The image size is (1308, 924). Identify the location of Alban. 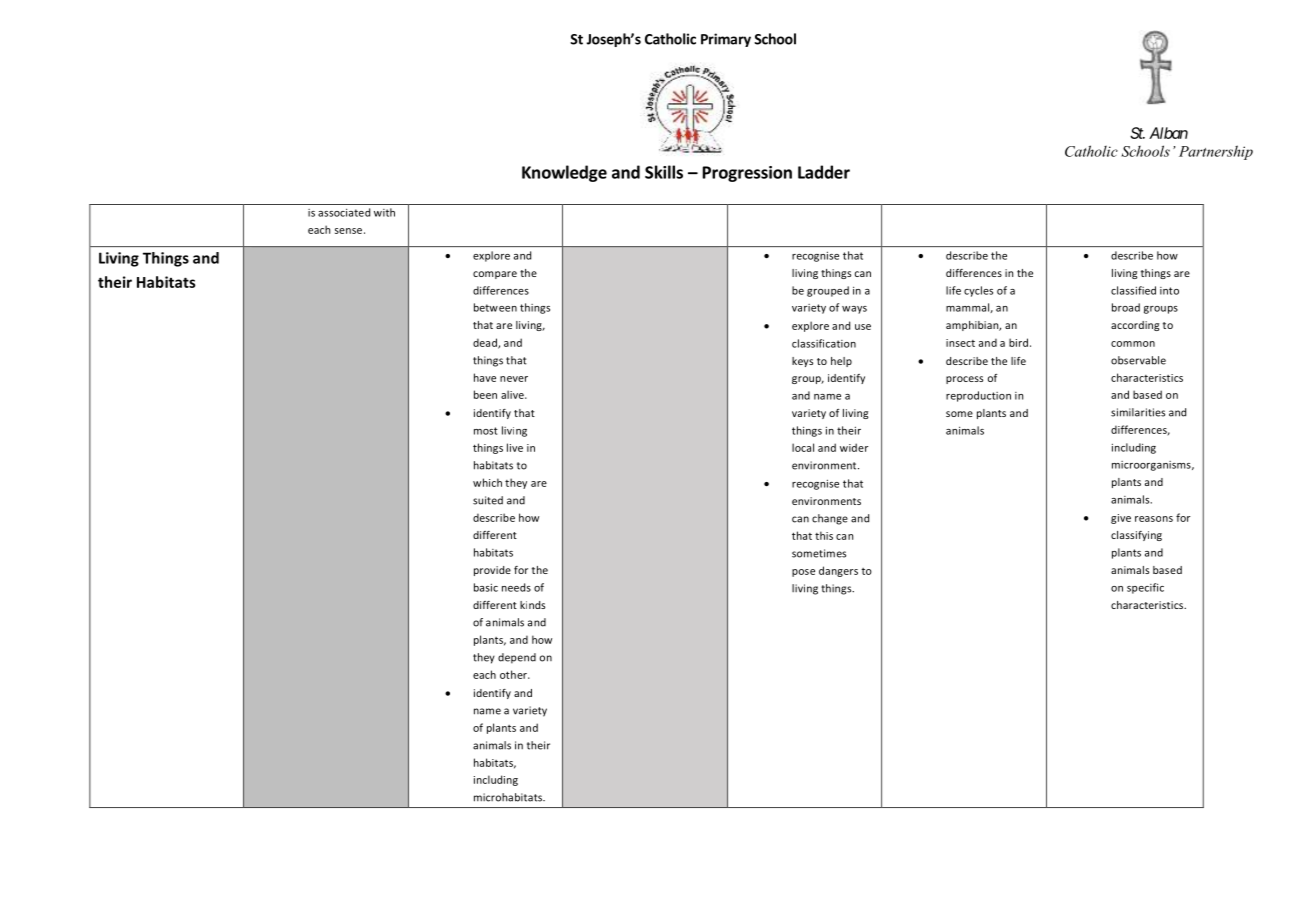
(1168, 133).
